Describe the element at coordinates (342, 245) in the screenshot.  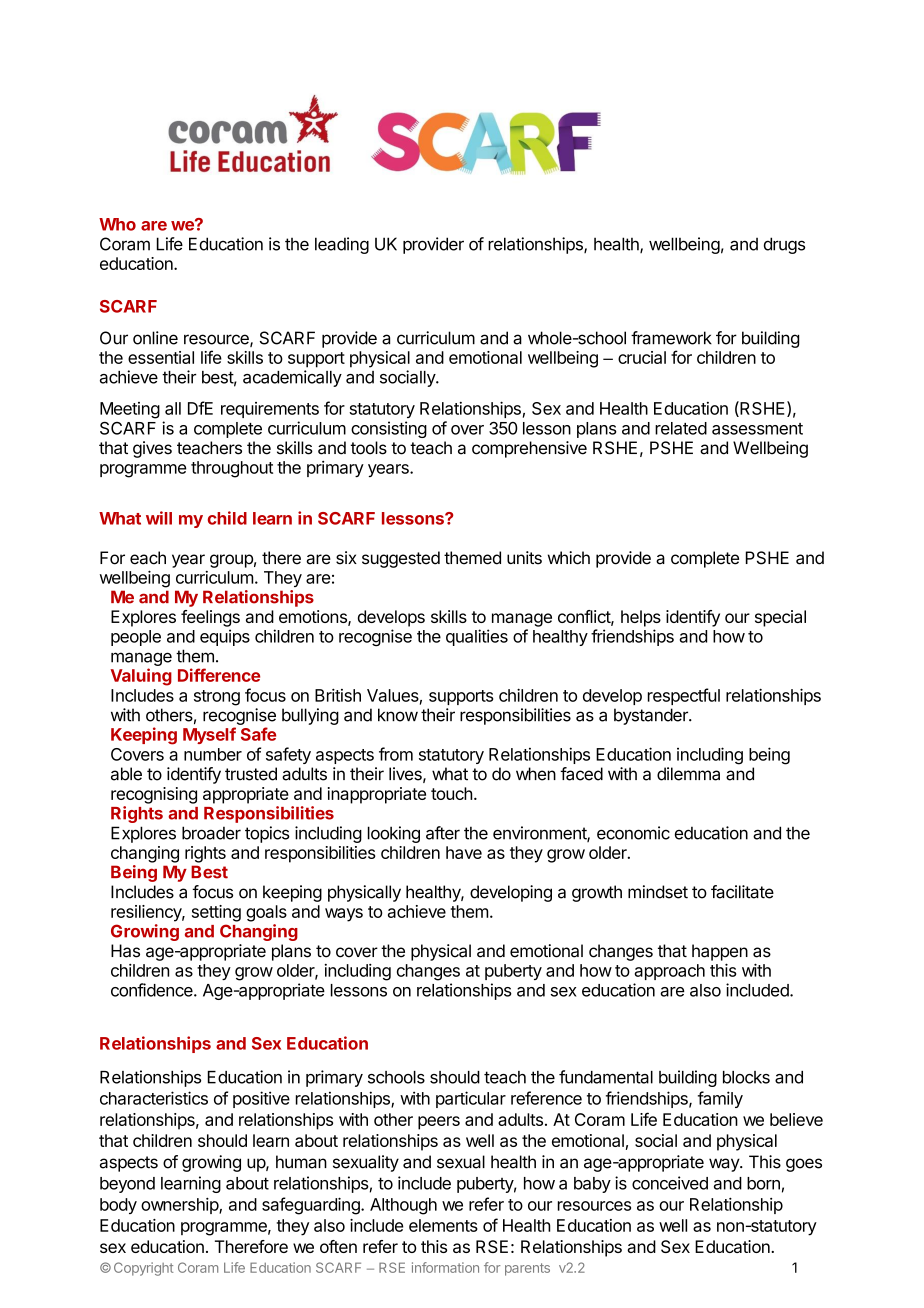
I see `leading` at that location.
